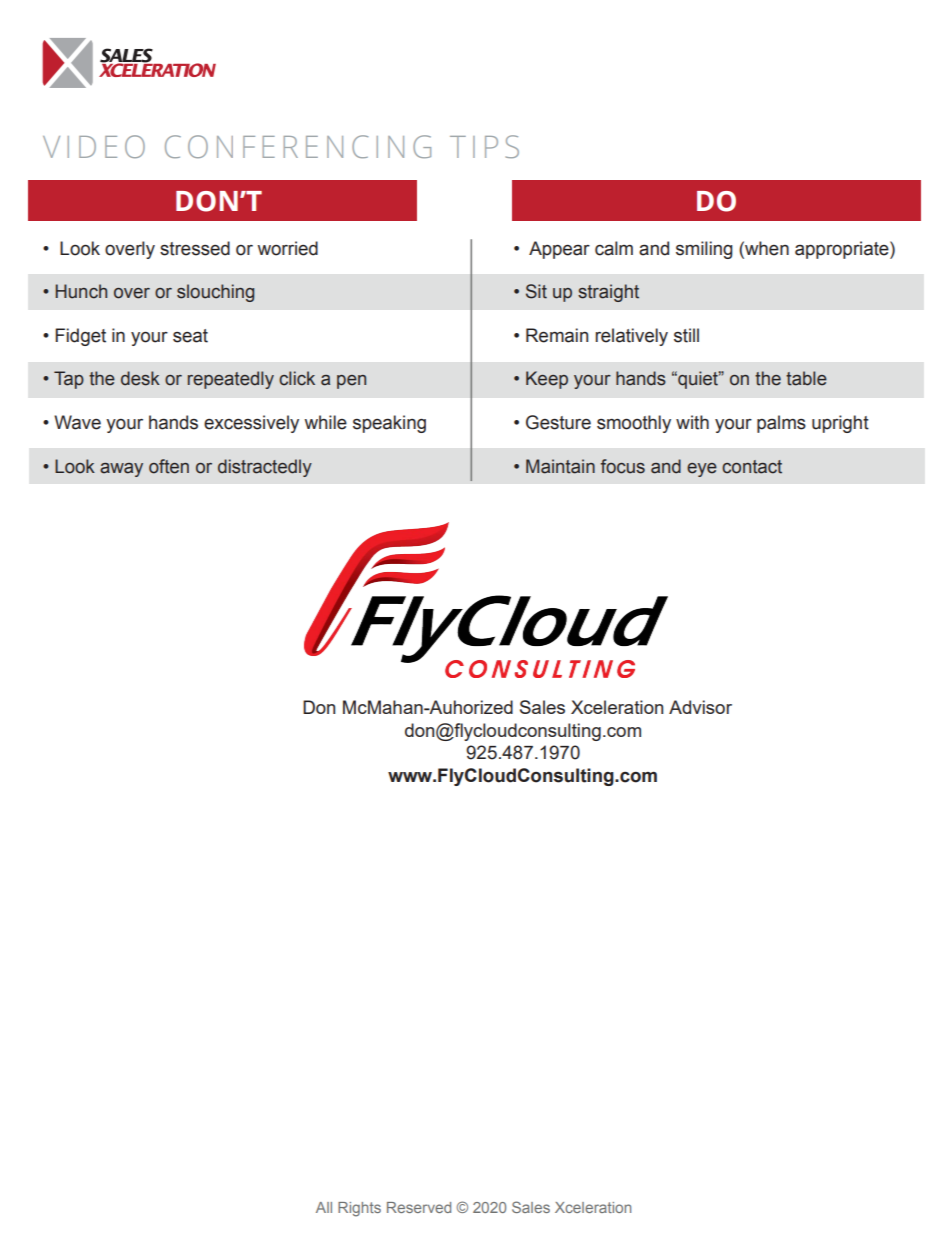 The image size is (952, 1233). Describe the element at coordinates (560, 466) in the screenshot. I see `Maintain` at that location.
